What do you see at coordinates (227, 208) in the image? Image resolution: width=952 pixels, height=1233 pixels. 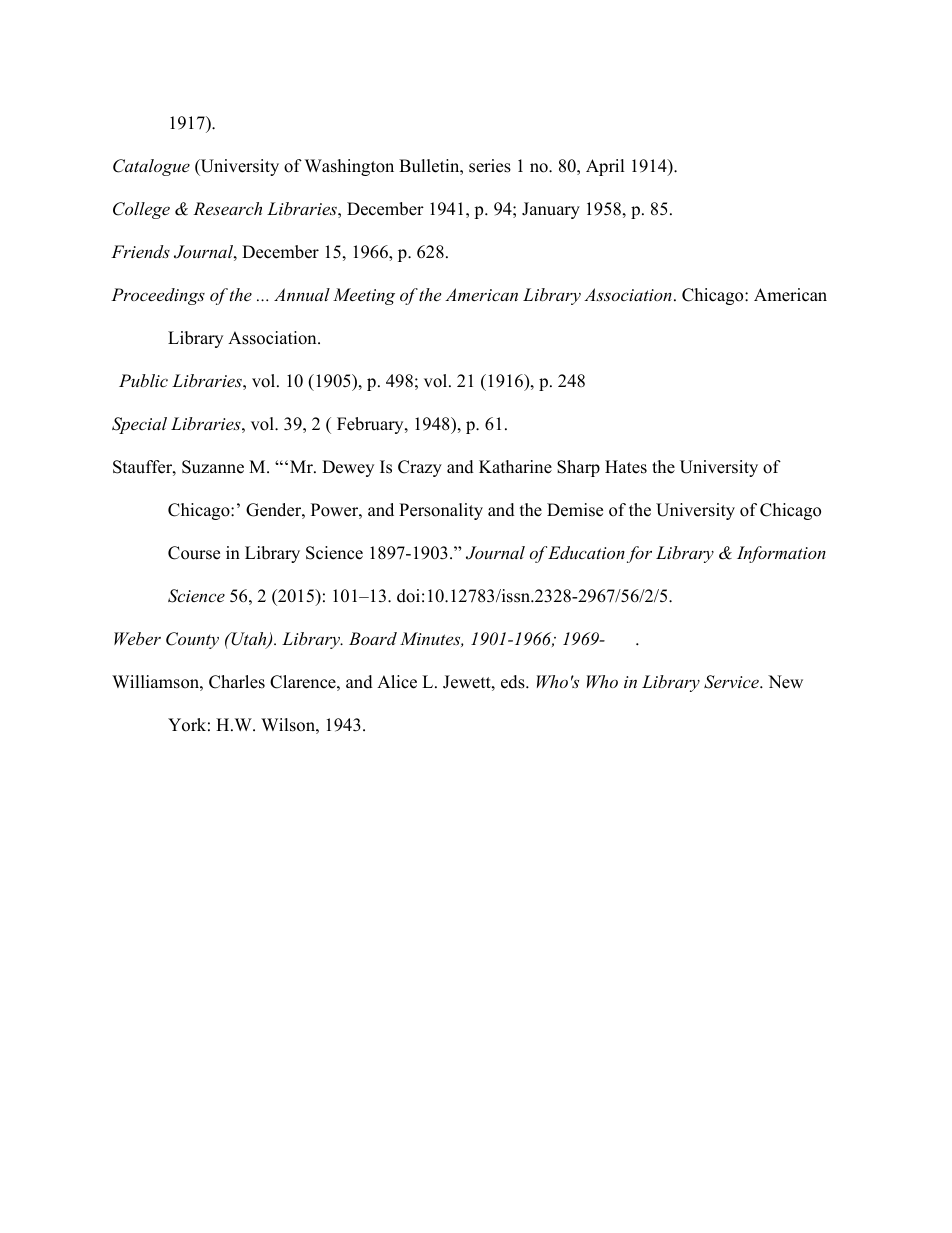 I see `Research` at bounding box center [227, 208].
